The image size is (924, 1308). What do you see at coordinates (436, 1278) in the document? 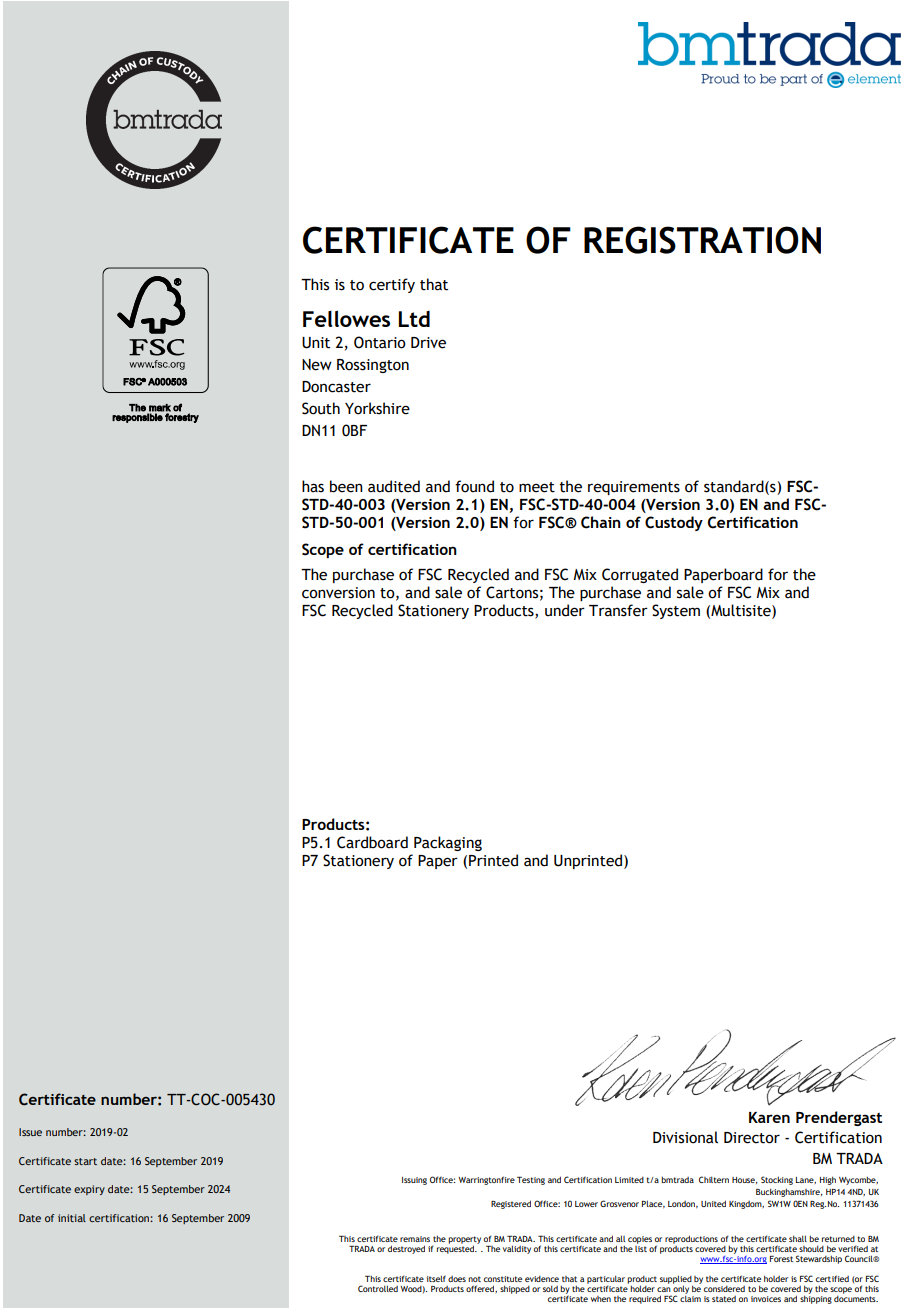
I see `itself` at bounding box center [436, 1278].
